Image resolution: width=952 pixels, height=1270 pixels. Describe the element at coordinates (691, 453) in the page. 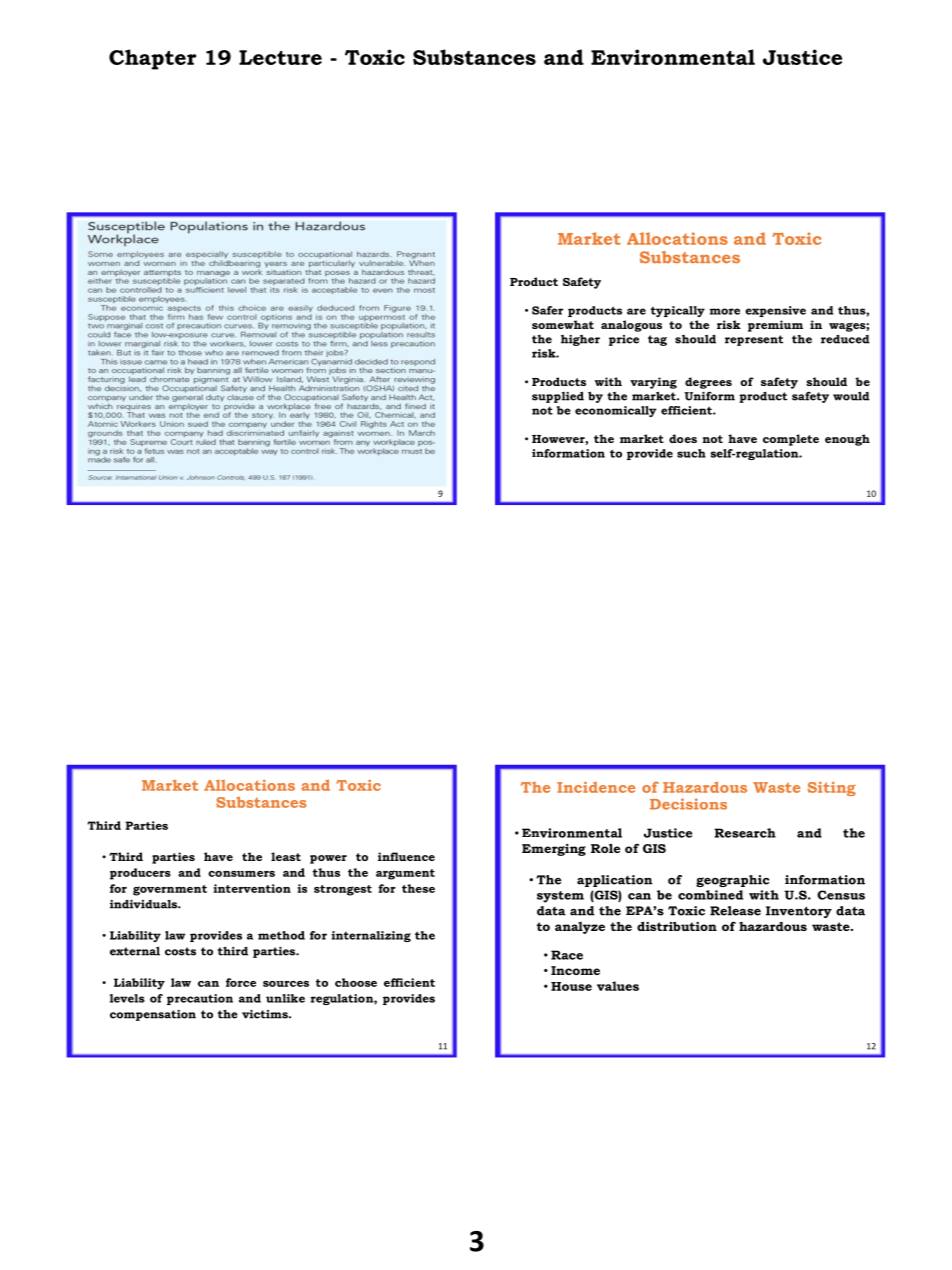

I see `such` at that location.
